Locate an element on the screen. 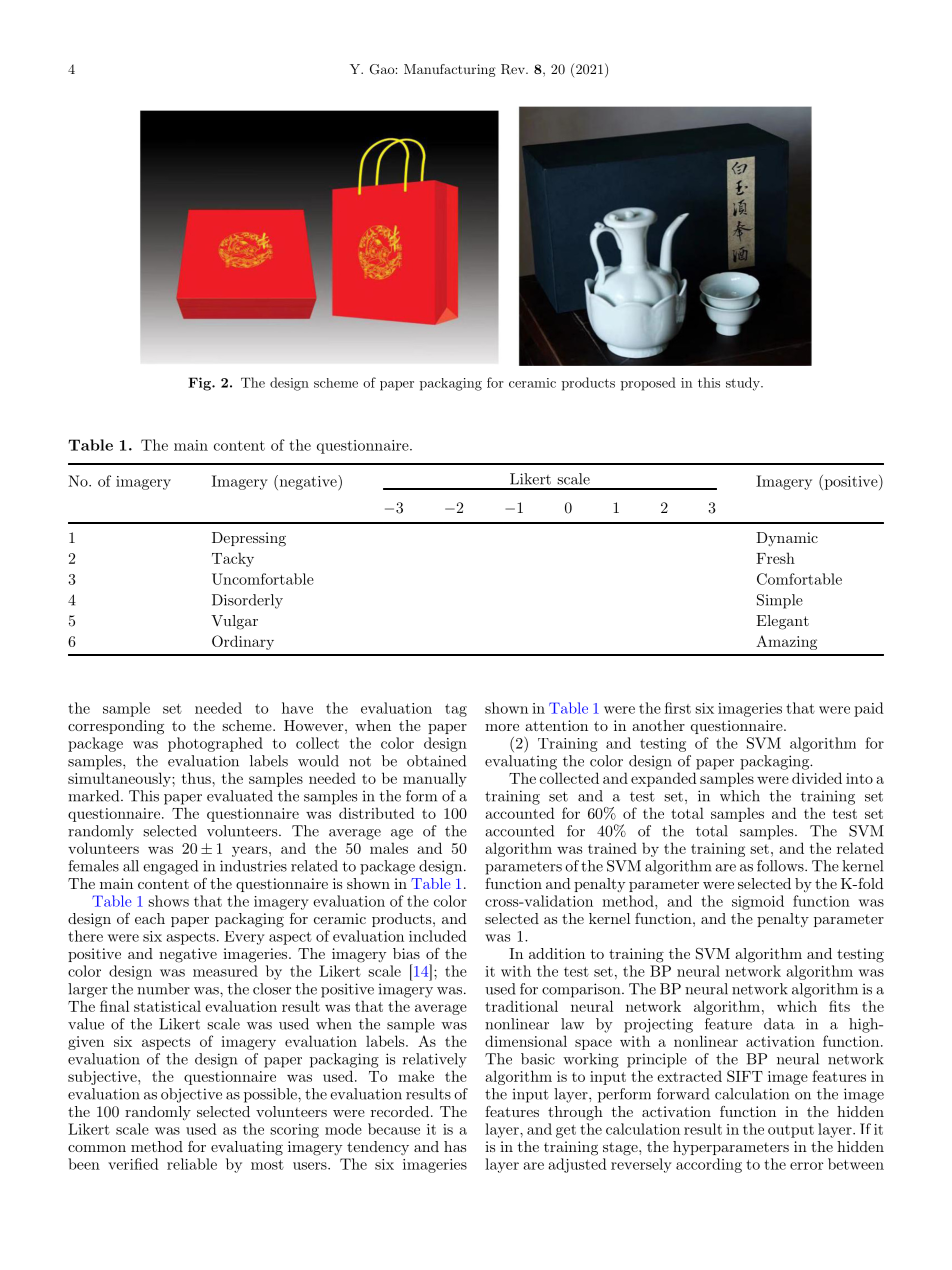 Image resolution: width=952 pixels, height=1270 pixels. Depressing is located at coordinates (249, 539).
